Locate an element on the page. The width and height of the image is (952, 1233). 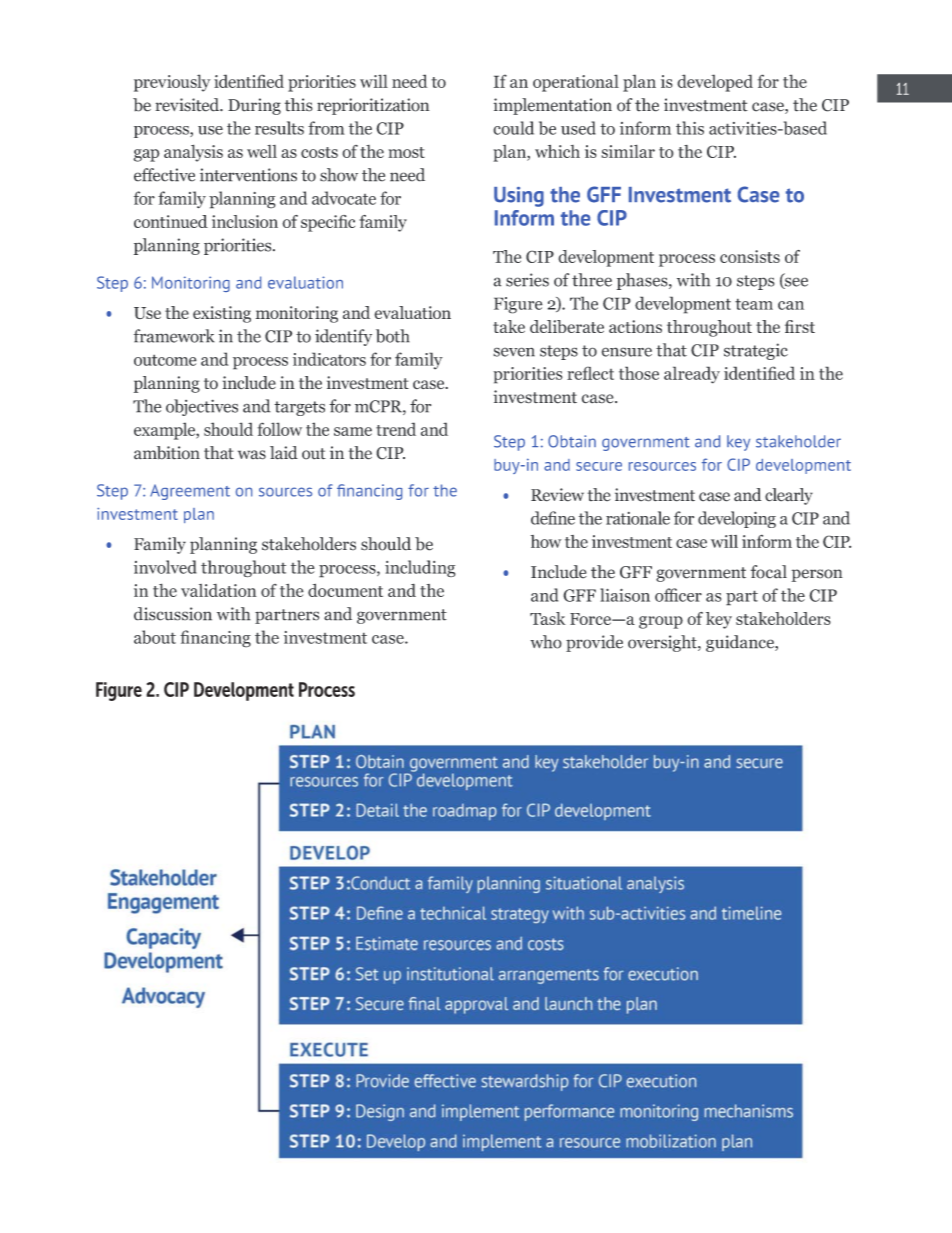
strategic is located at coordinates (756, 351).
